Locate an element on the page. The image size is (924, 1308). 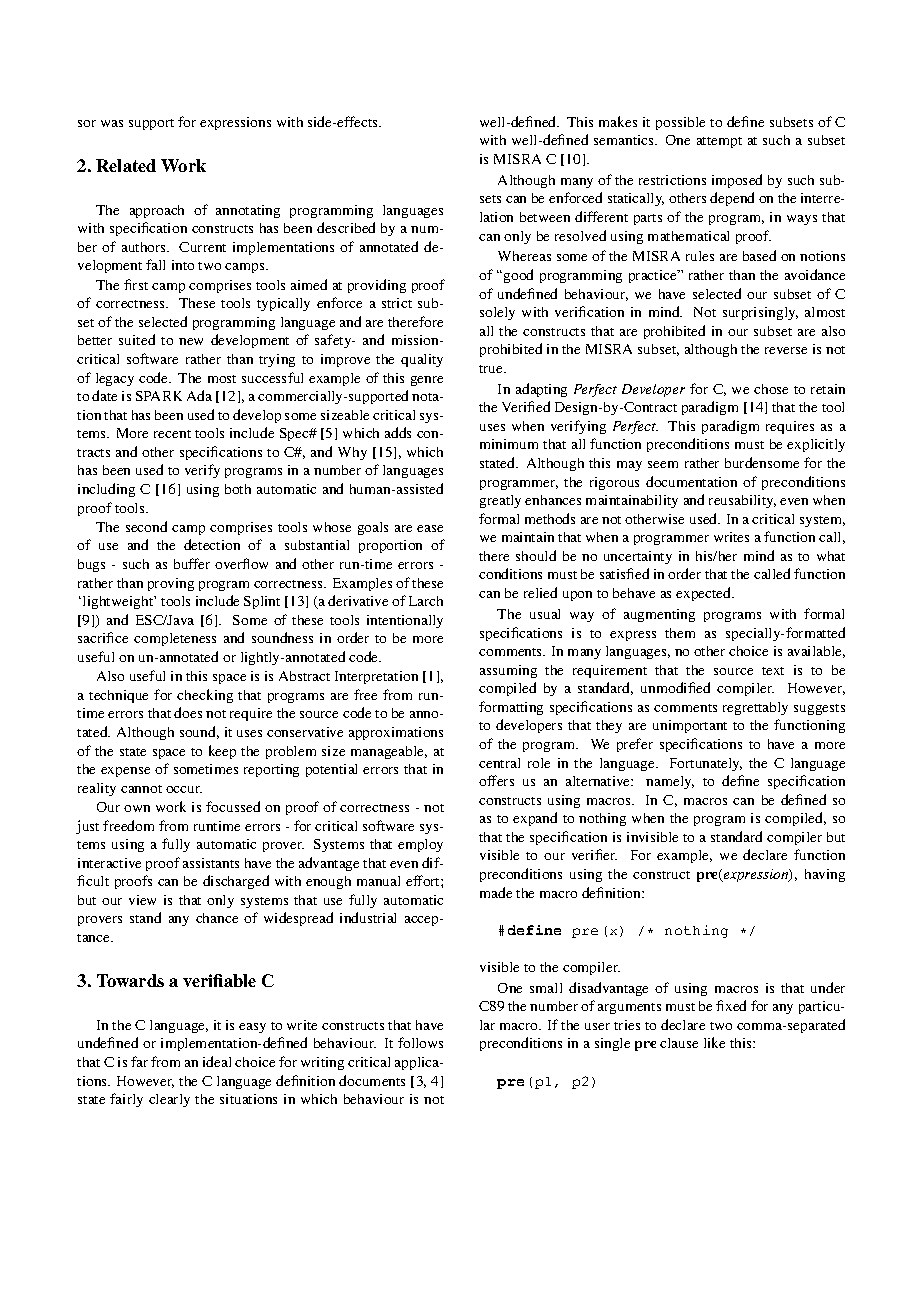
solely is located at coordinates (497, 313).
